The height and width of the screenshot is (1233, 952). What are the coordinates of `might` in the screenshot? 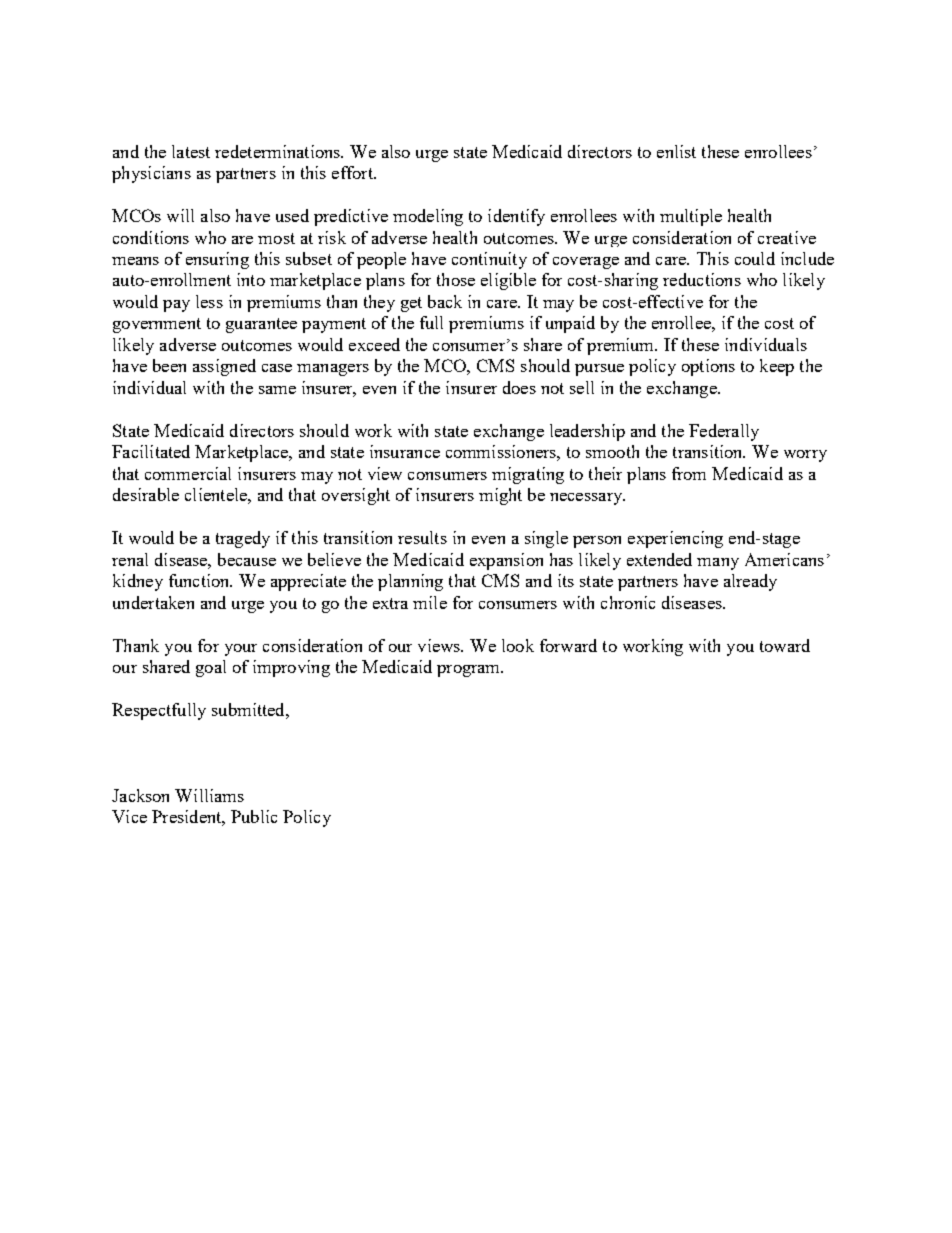 It's located at (500, 496).
